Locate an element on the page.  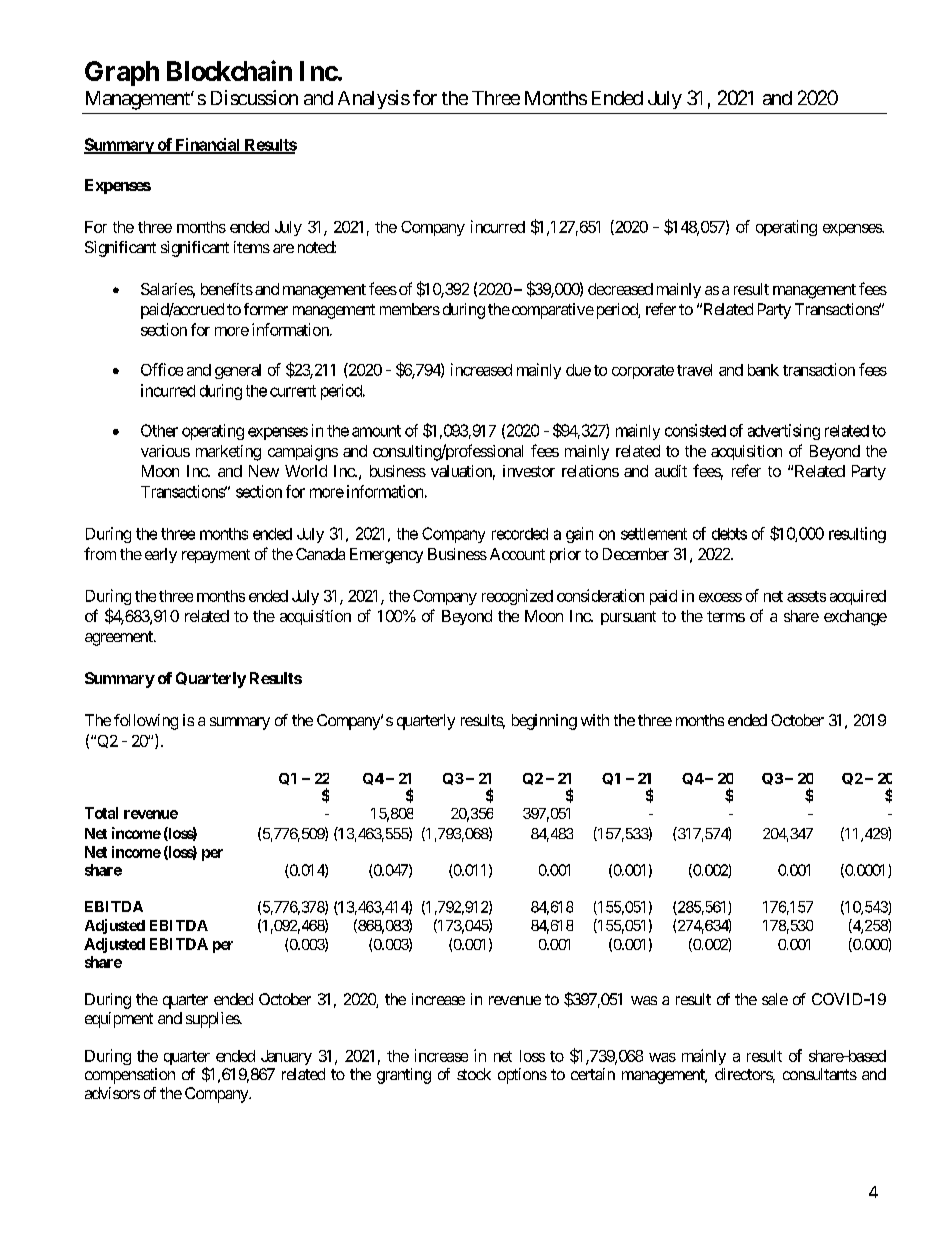
Account is located at coordinates (517, 554).
